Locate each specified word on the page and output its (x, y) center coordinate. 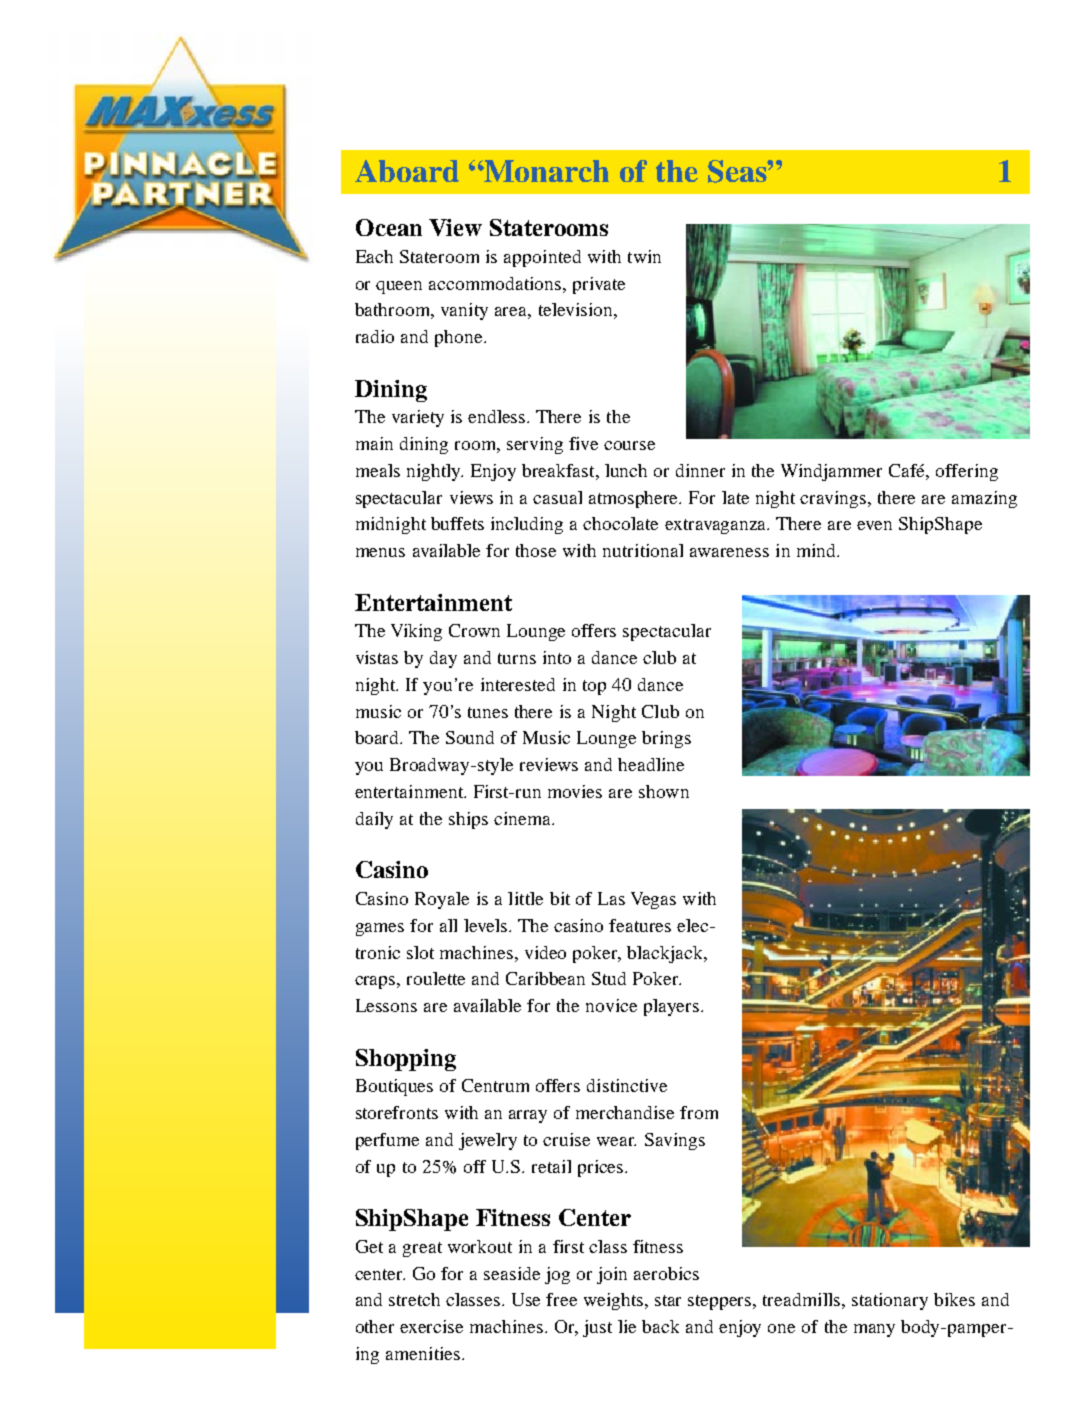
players (673, 1007)
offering (967, 472)
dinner (700, 470)
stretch (414, 1299)
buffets (457, 523)
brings (666, 739)
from (699, 1112)
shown (664, 791)
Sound (470, 737)
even (874, 525)
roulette (436, 978)
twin (644, 256)
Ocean (389, 227)
